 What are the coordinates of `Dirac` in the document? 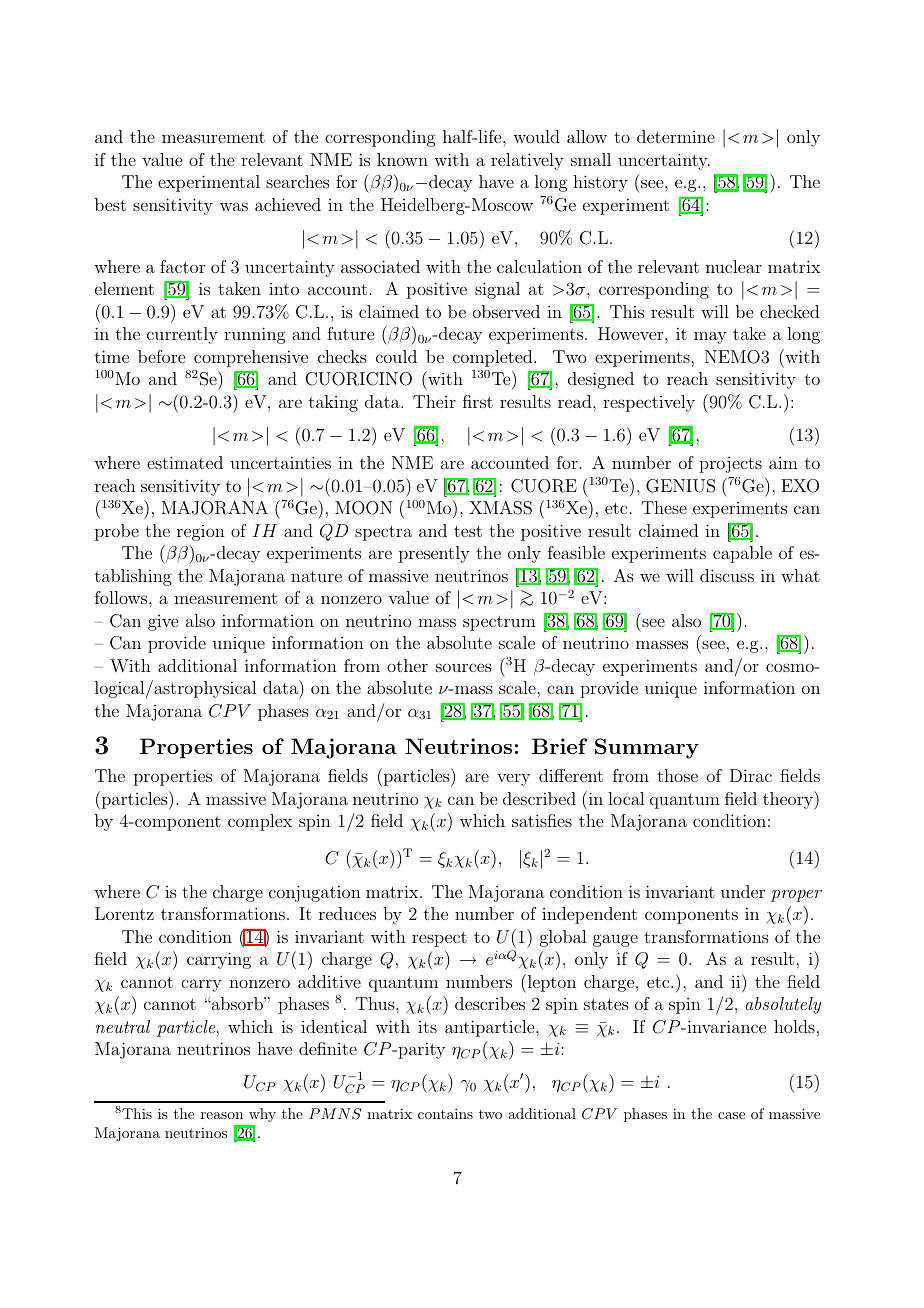 It's located at (751, 775).
